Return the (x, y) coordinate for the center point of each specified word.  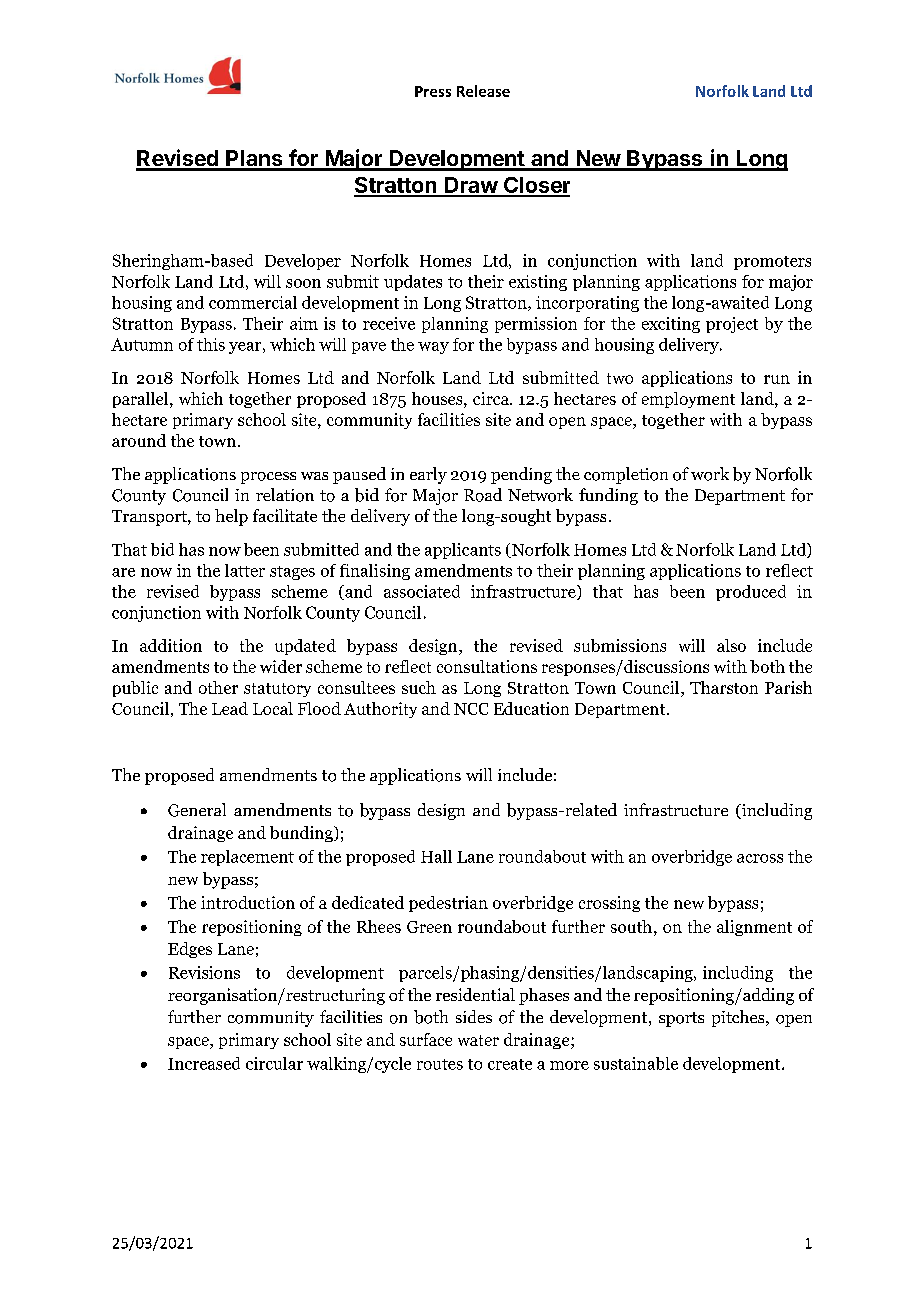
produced (751, 593)
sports (681, 1019)
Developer (303, 262)
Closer (536, 186)
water (478, 1040)
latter (245, 570)
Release (483, 91)
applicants (463, 551)
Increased (204, 1063)
